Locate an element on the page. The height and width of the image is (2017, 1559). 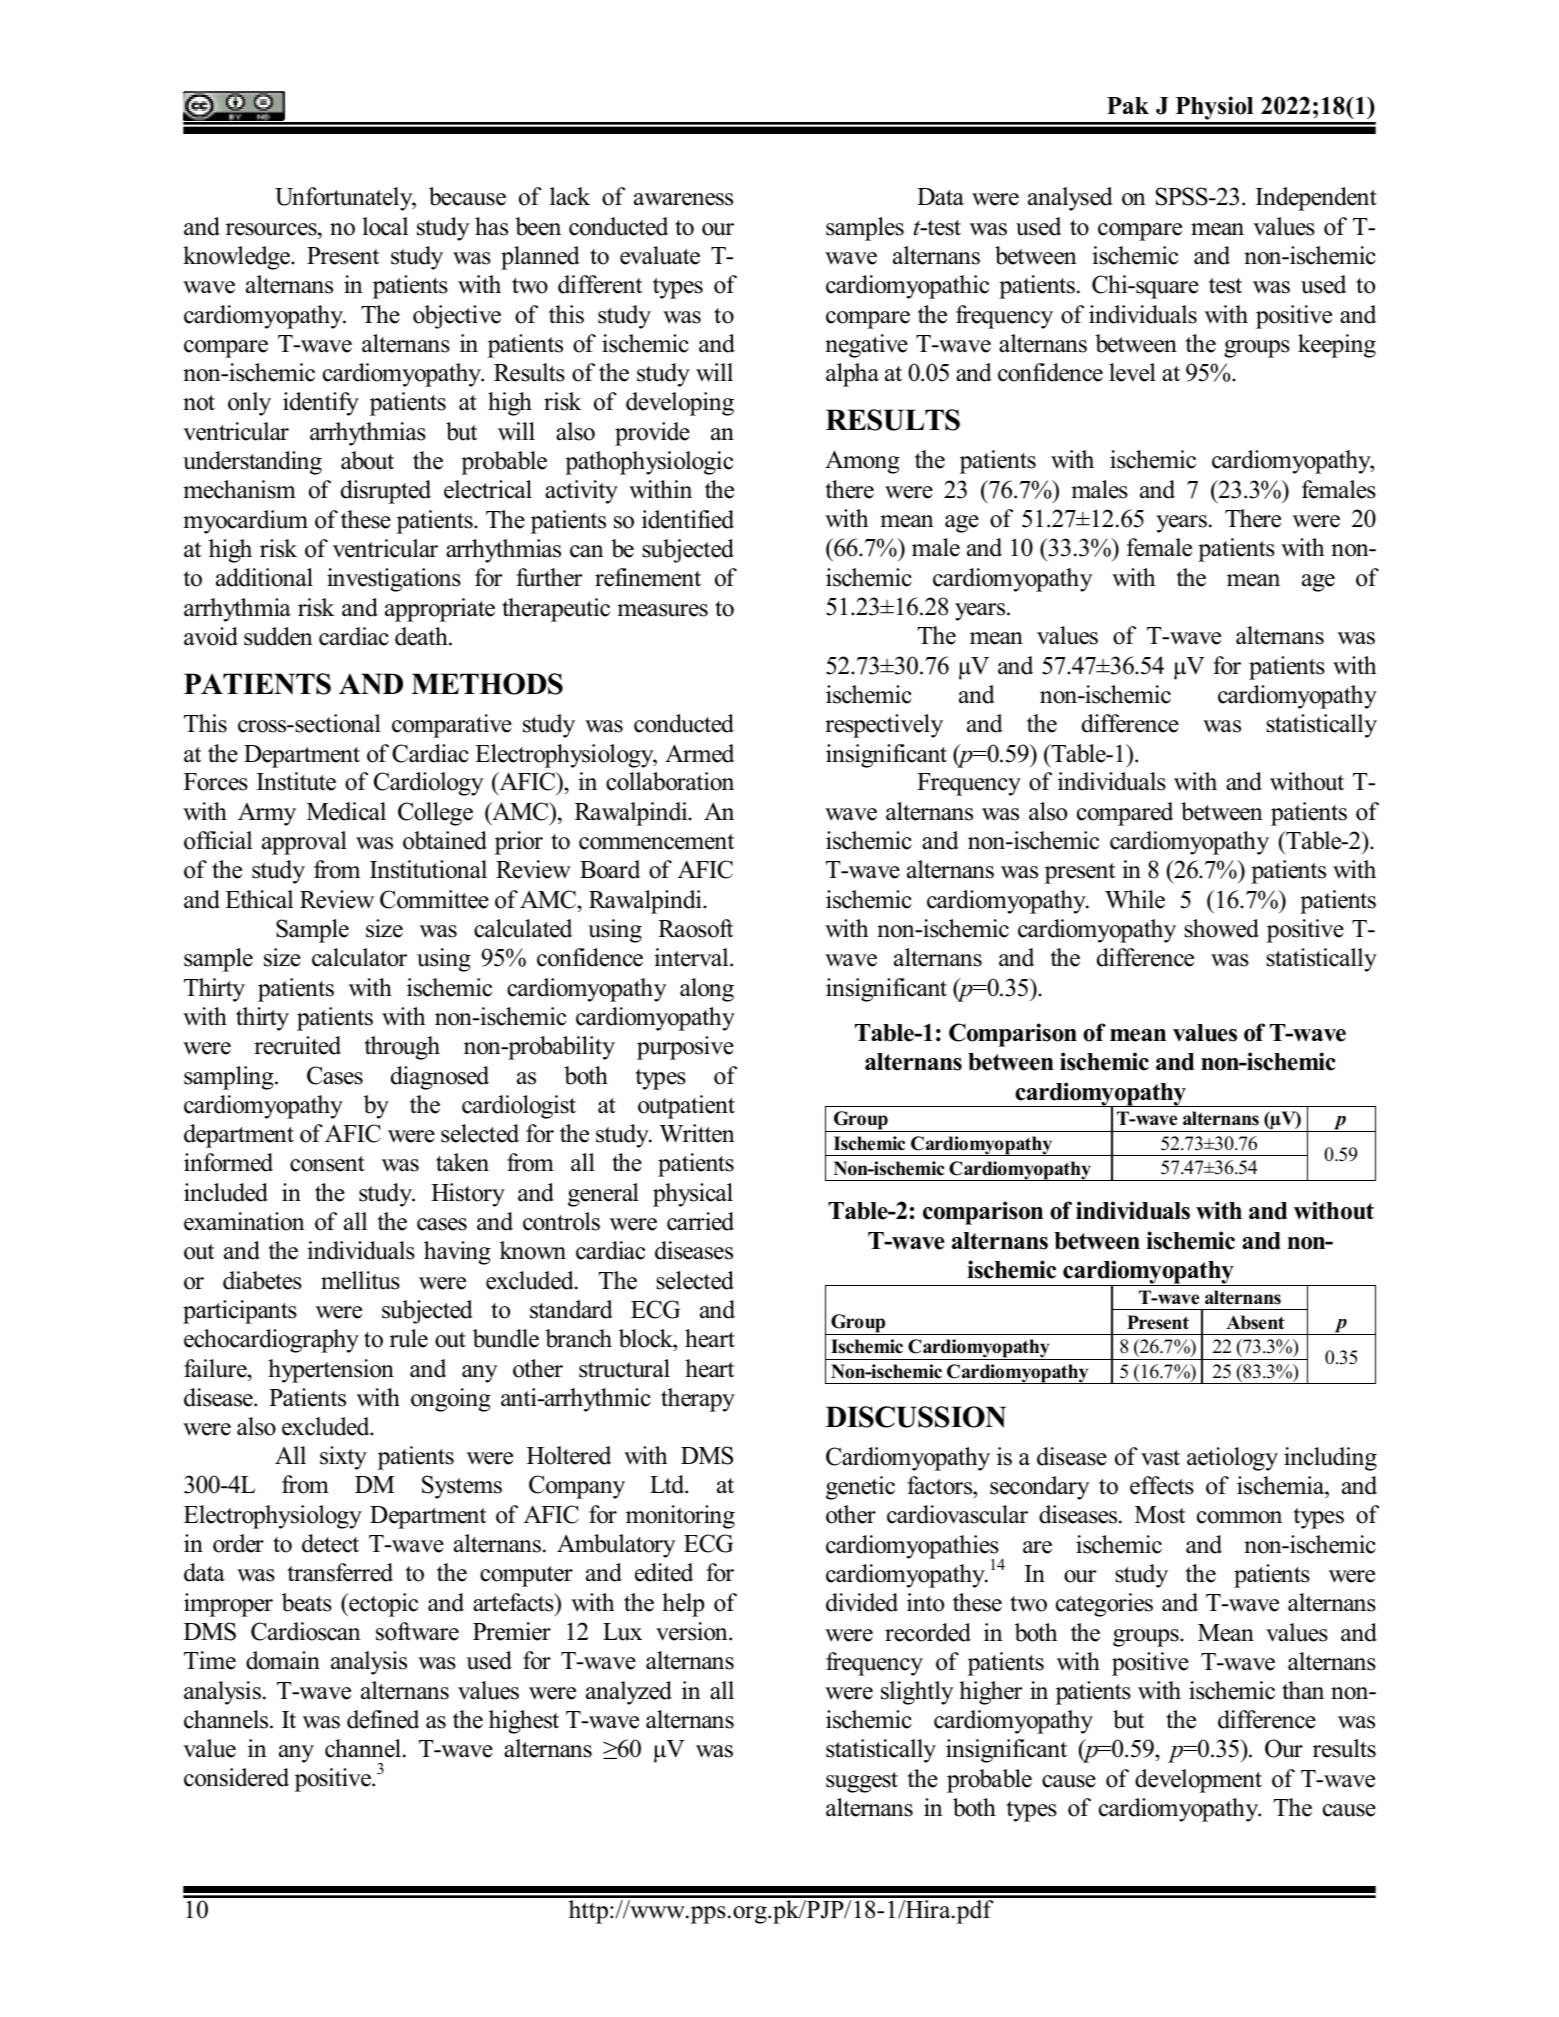
local is located at coordinates (385, 226).
